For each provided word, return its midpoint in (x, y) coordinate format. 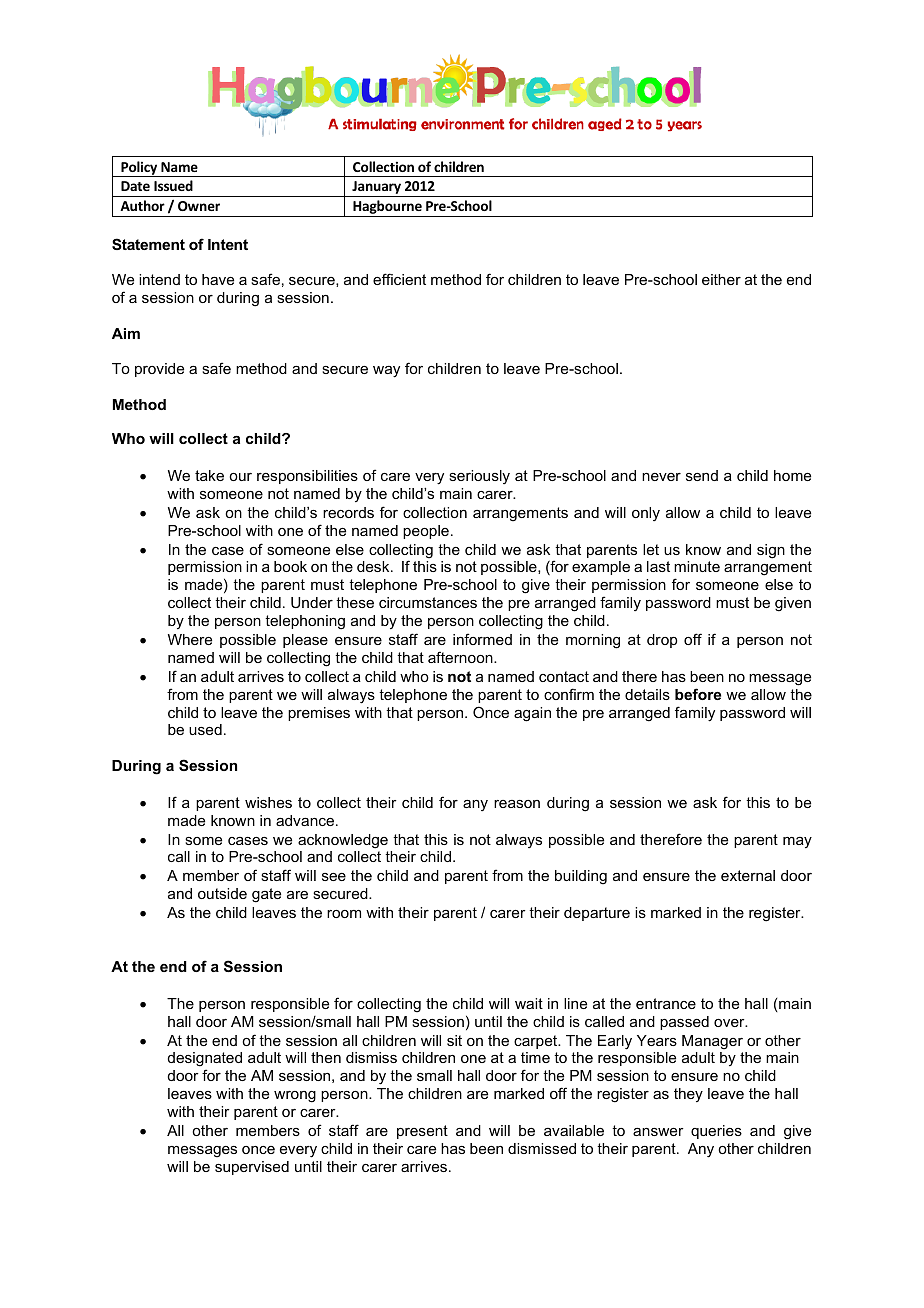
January (377, 189)
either (721, 279)
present (422, 1132)
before (698, 694)
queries (716, 1132)
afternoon (461, 657)
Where (190, 639)
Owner (199, 206)
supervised (252, 1168)
